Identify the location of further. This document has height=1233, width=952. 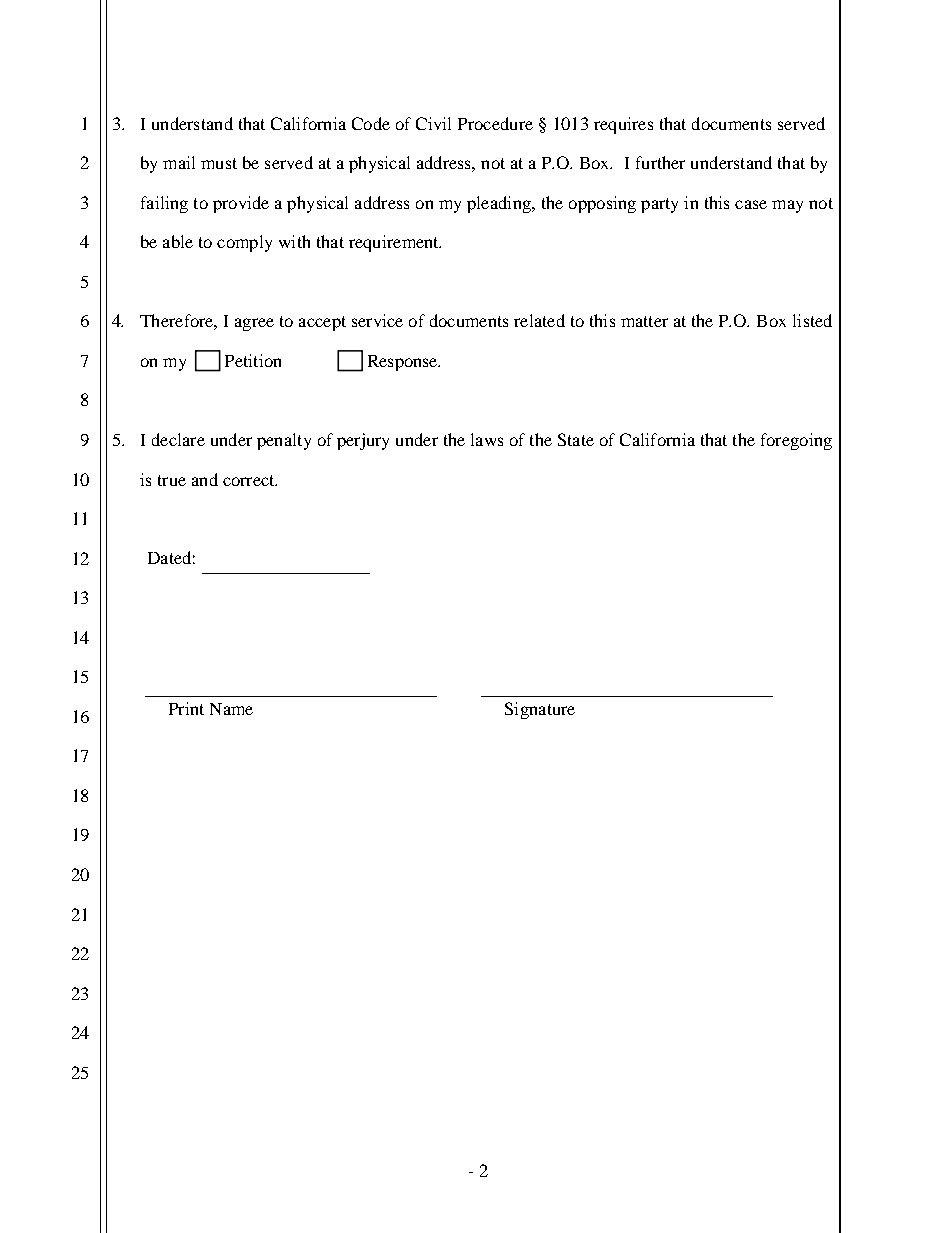
(660, 162).
